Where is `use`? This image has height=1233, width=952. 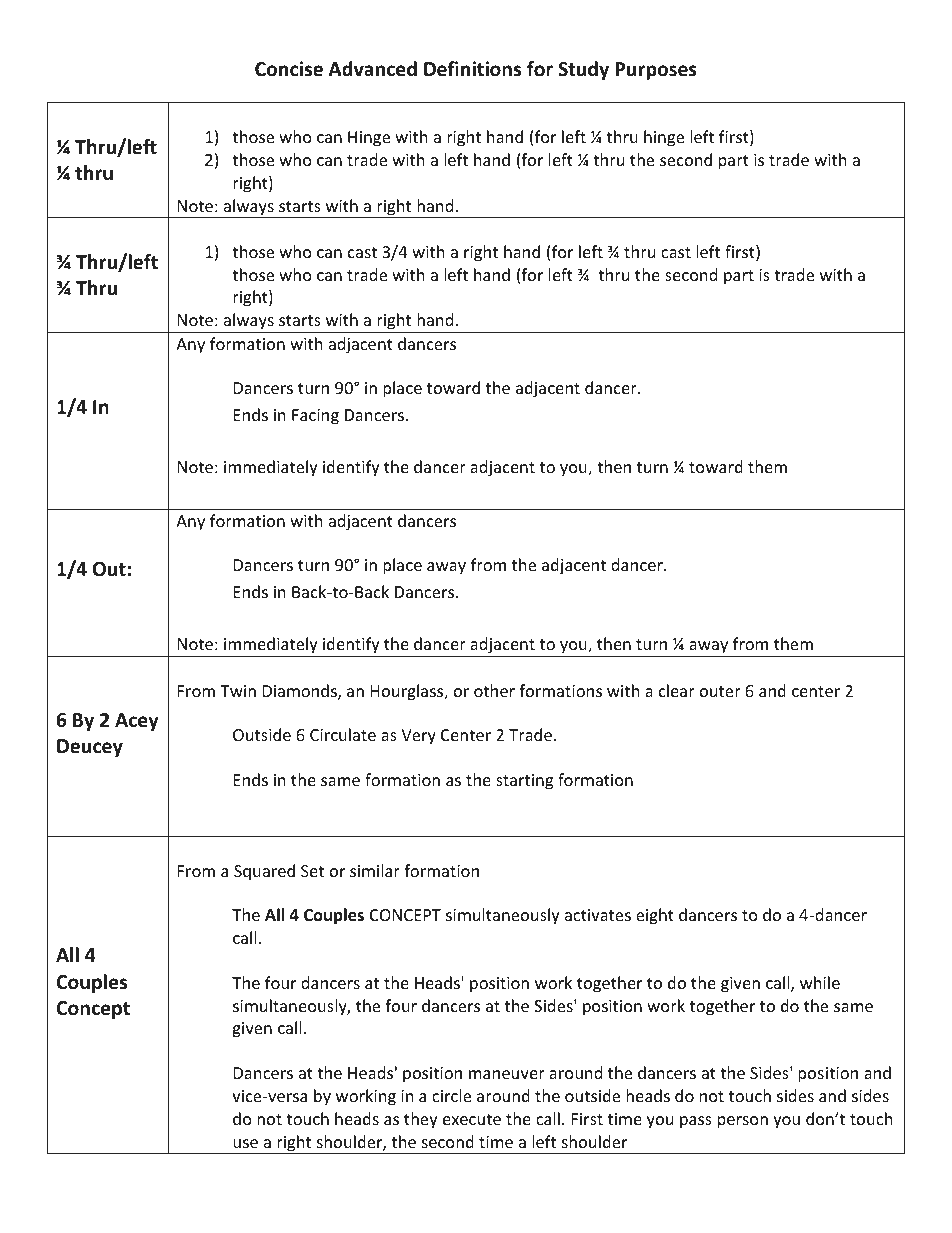 use is located at coordinates (245, 1143).
